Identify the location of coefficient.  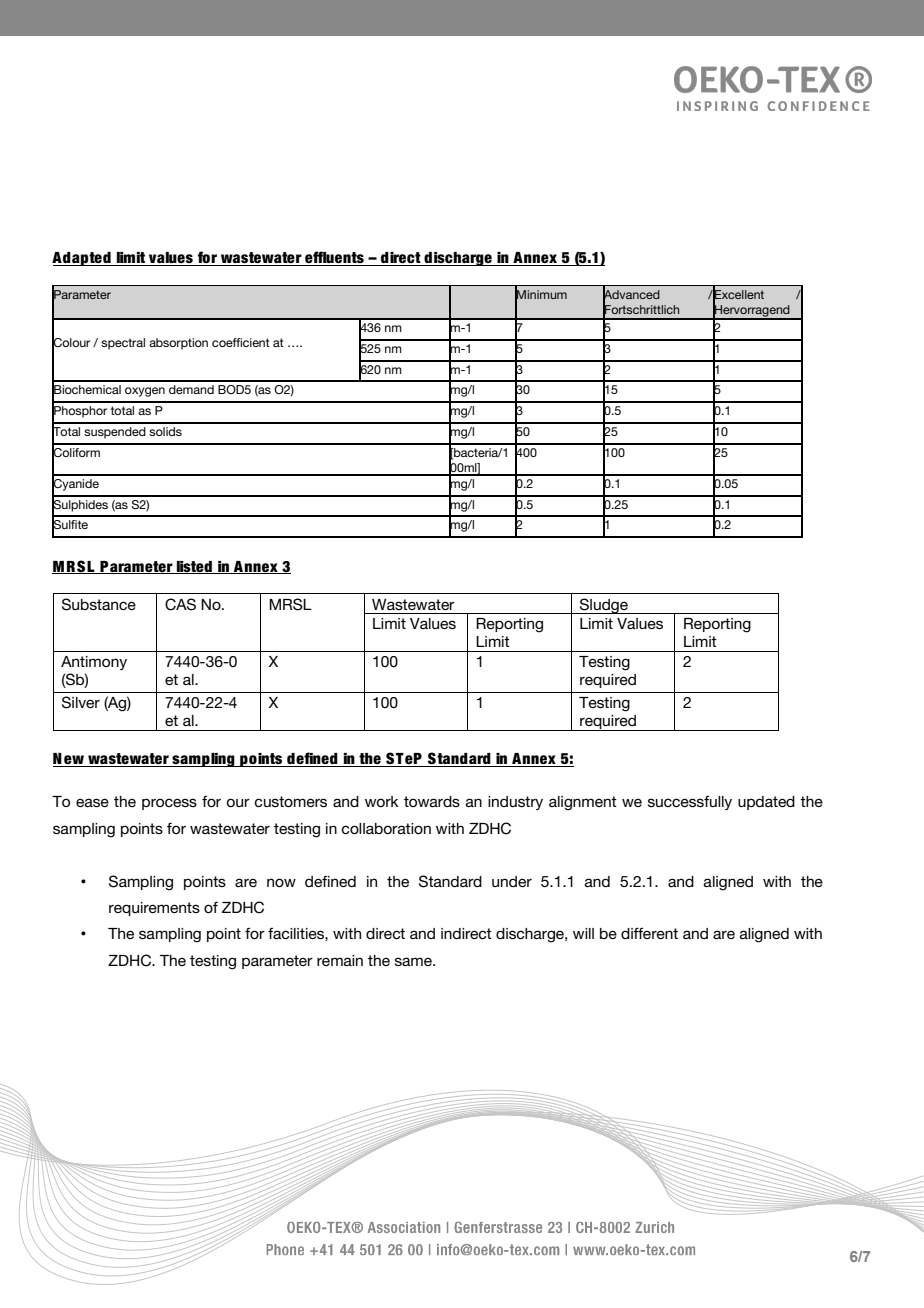
(241, 342).
